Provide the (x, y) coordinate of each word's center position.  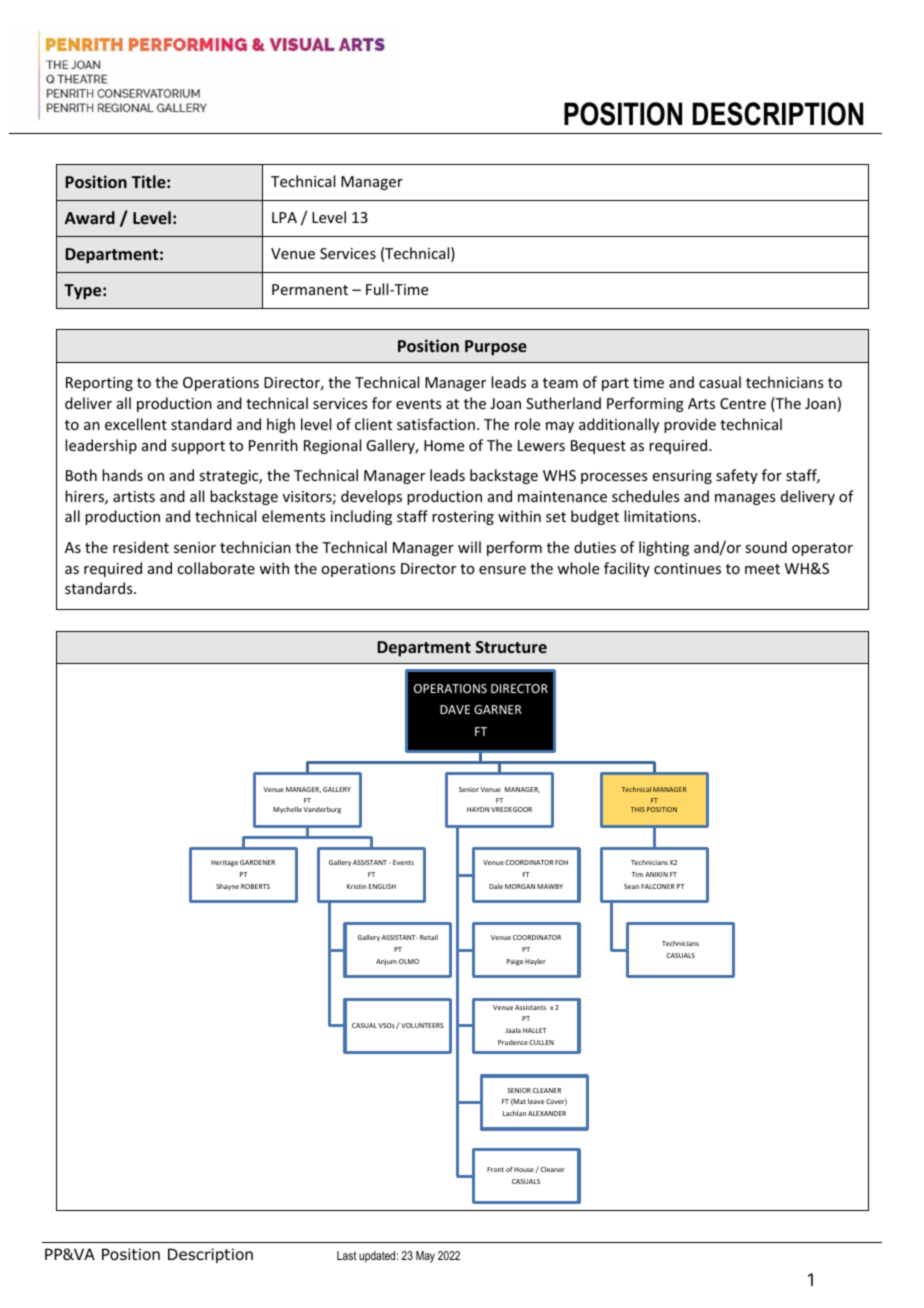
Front (495, 1169)
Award (90, 217)
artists (134, 496)
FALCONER (658, 886)
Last (347, 1255)
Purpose (496, 348)
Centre (743, 403)
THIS (638, 809)
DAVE (455, 709)
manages (745, 499)
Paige (515, 962)
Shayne (227, 886)
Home (444, 445)
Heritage (224, 863)
